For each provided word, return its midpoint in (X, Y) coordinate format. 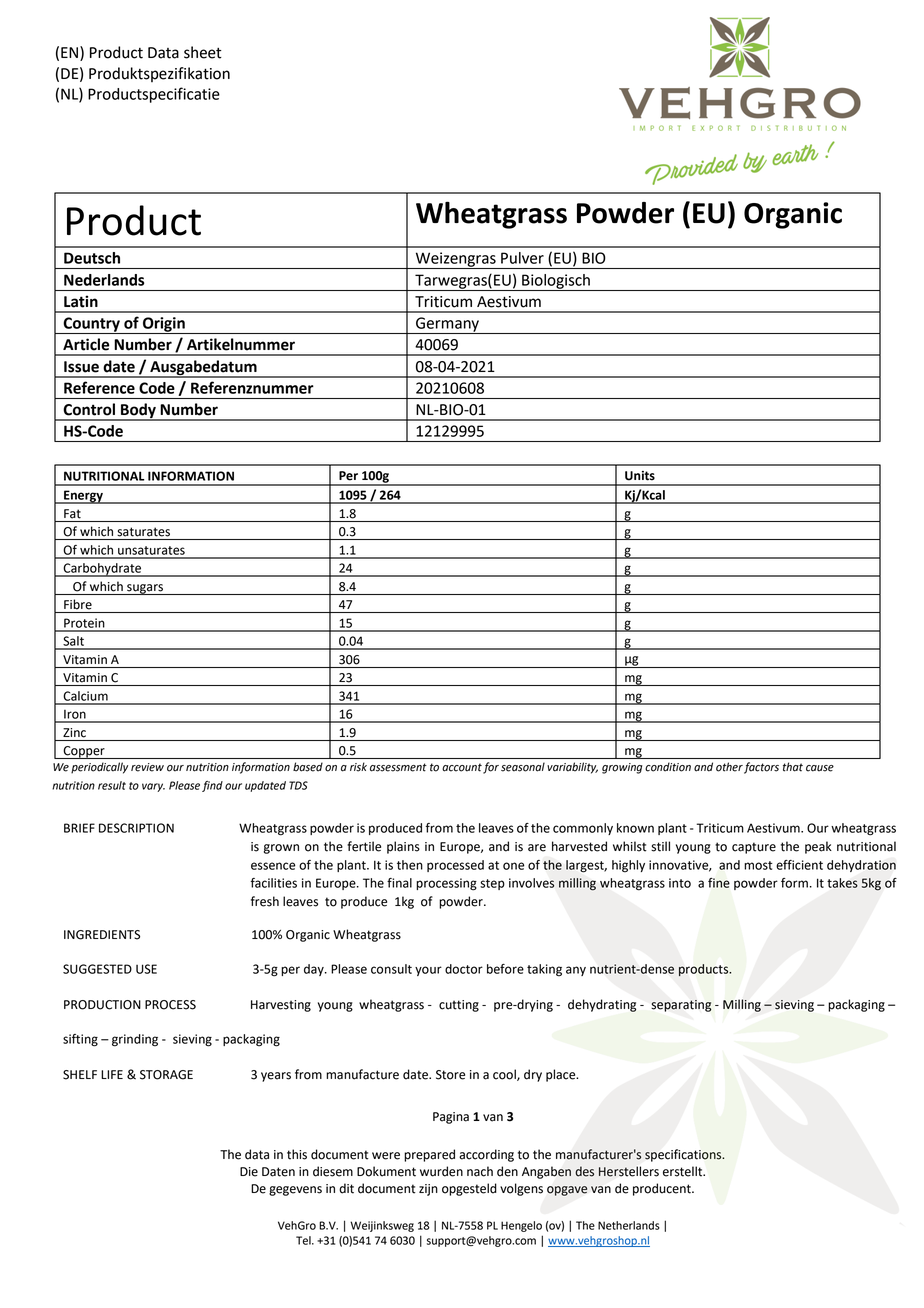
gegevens (295, 1191)
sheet (203, 52)
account (462, 767)
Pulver (522, 258)
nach (480, 1171)
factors (761, 768)
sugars (145, 589)
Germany (447, 325)
